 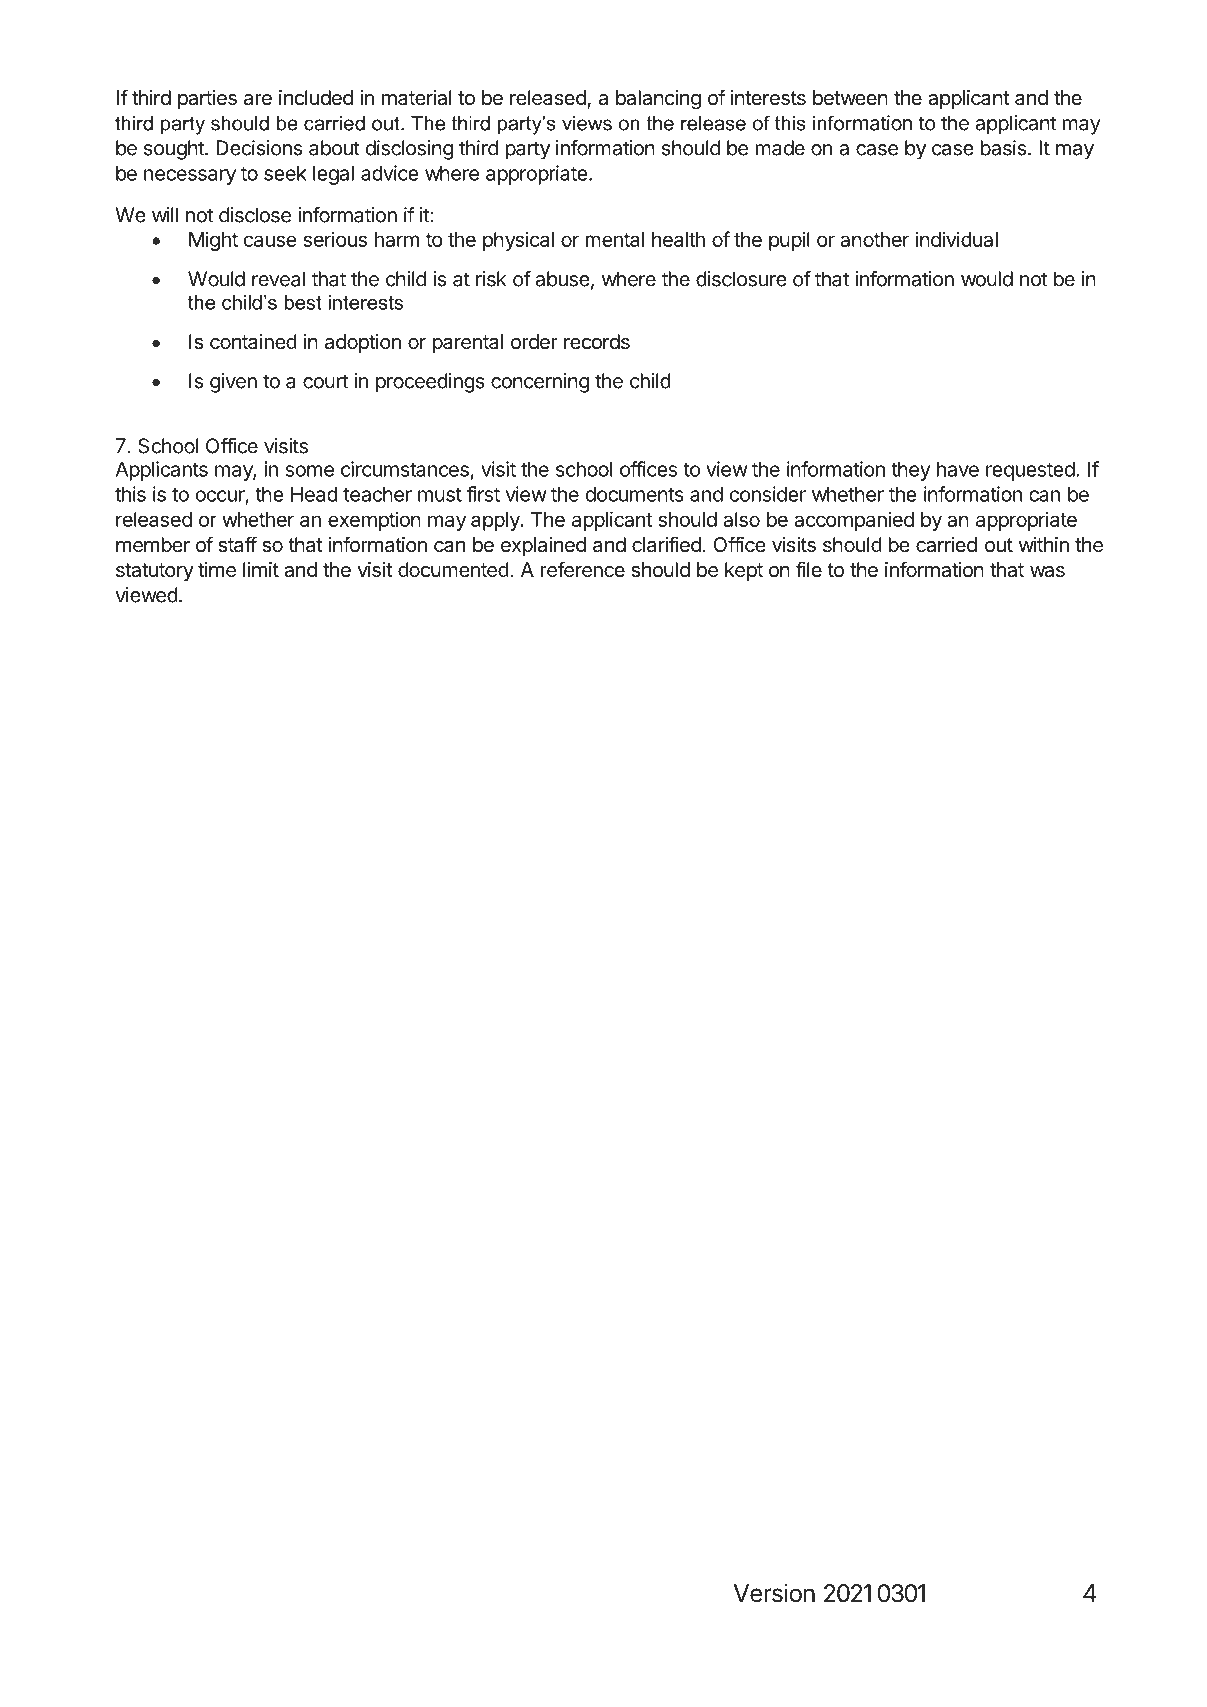 I want to click on time, so click(x=217, y=570).
